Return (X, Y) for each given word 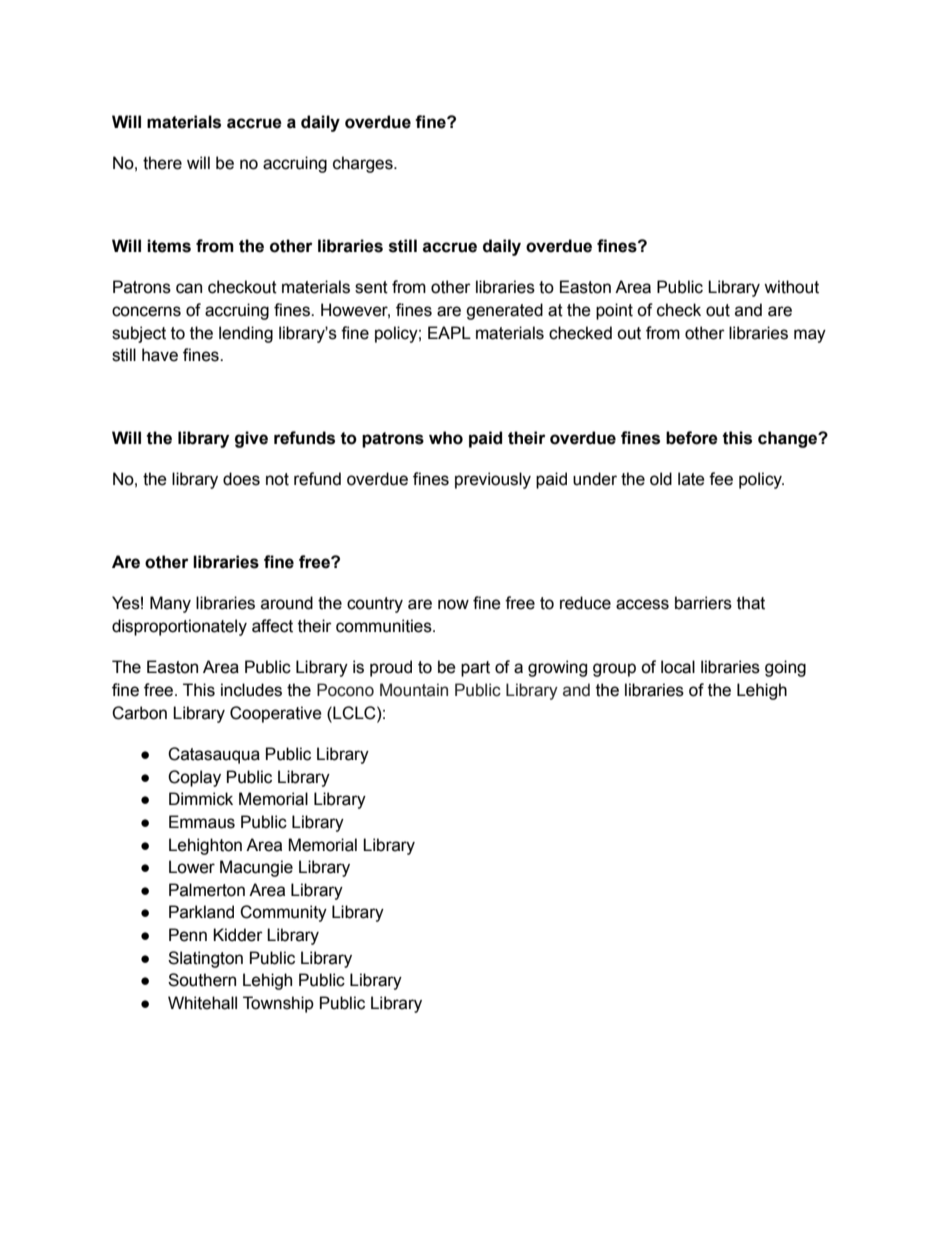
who (446, 438)
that (751, 603)
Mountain (414, 690)
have (160, 355)
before (692, 438)
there (162, 163)
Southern (202, 980)
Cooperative (276, 714)
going (785, 668)
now (453, 604)
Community (283, 913)
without (791, 287)
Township (278, 1004)
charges (364, 164)
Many (170, 604)
